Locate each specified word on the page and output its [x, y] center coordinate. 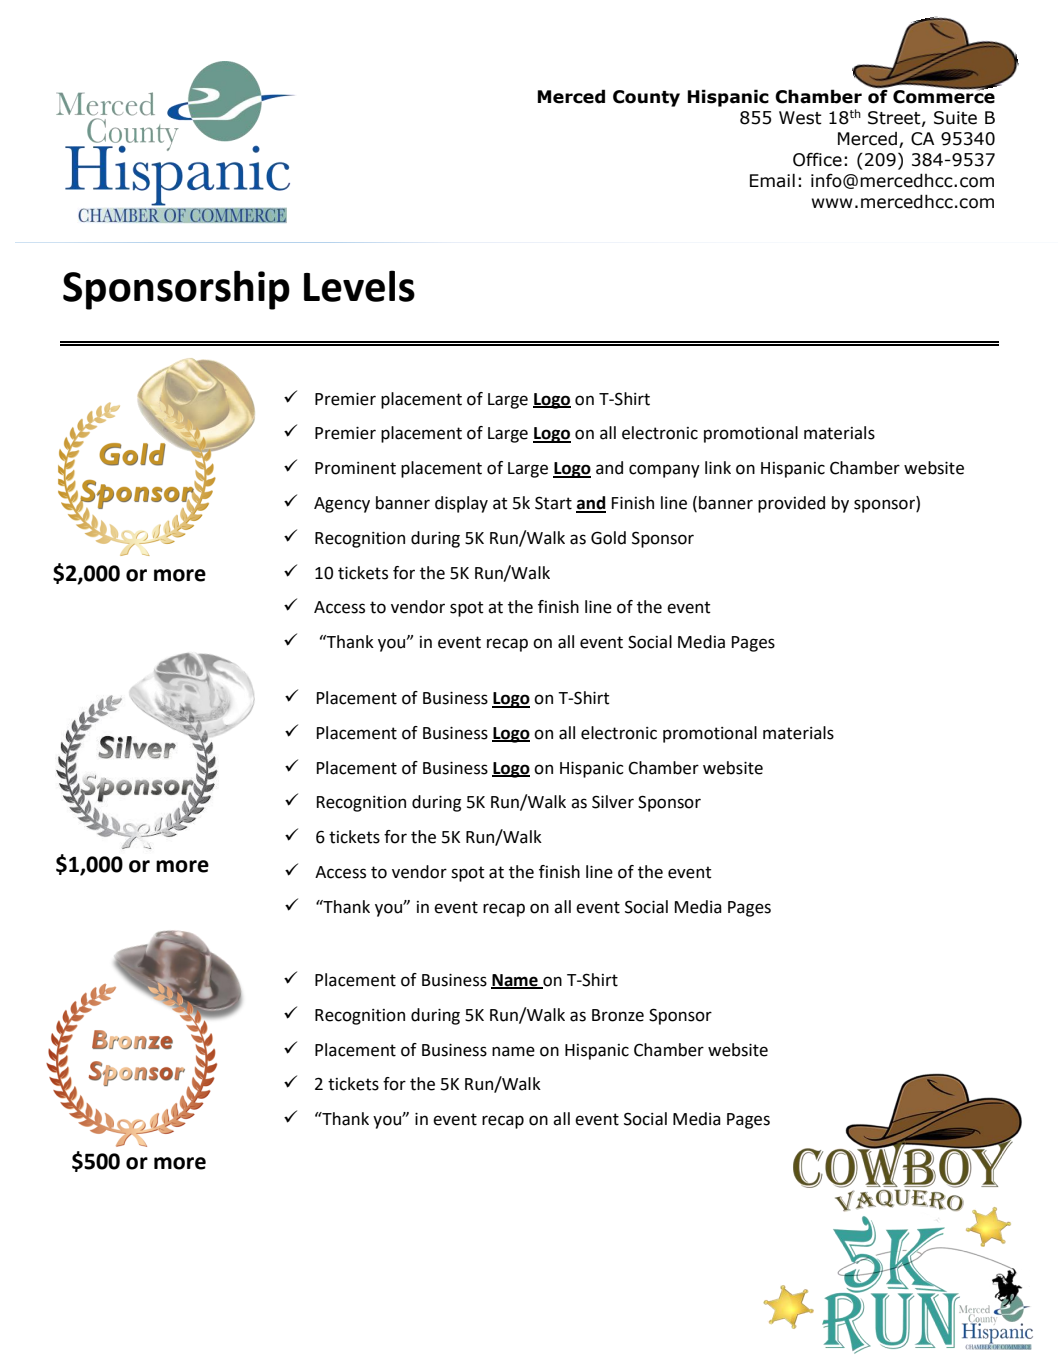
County [646, 98]
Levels [359, 286]
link [718, 467]
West [800, 118]
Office [817, 160]
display [461, 504]
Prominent [355, 468]
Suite [955, 118]
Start [553, 503]
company [664, 471]
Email [772, 180]
